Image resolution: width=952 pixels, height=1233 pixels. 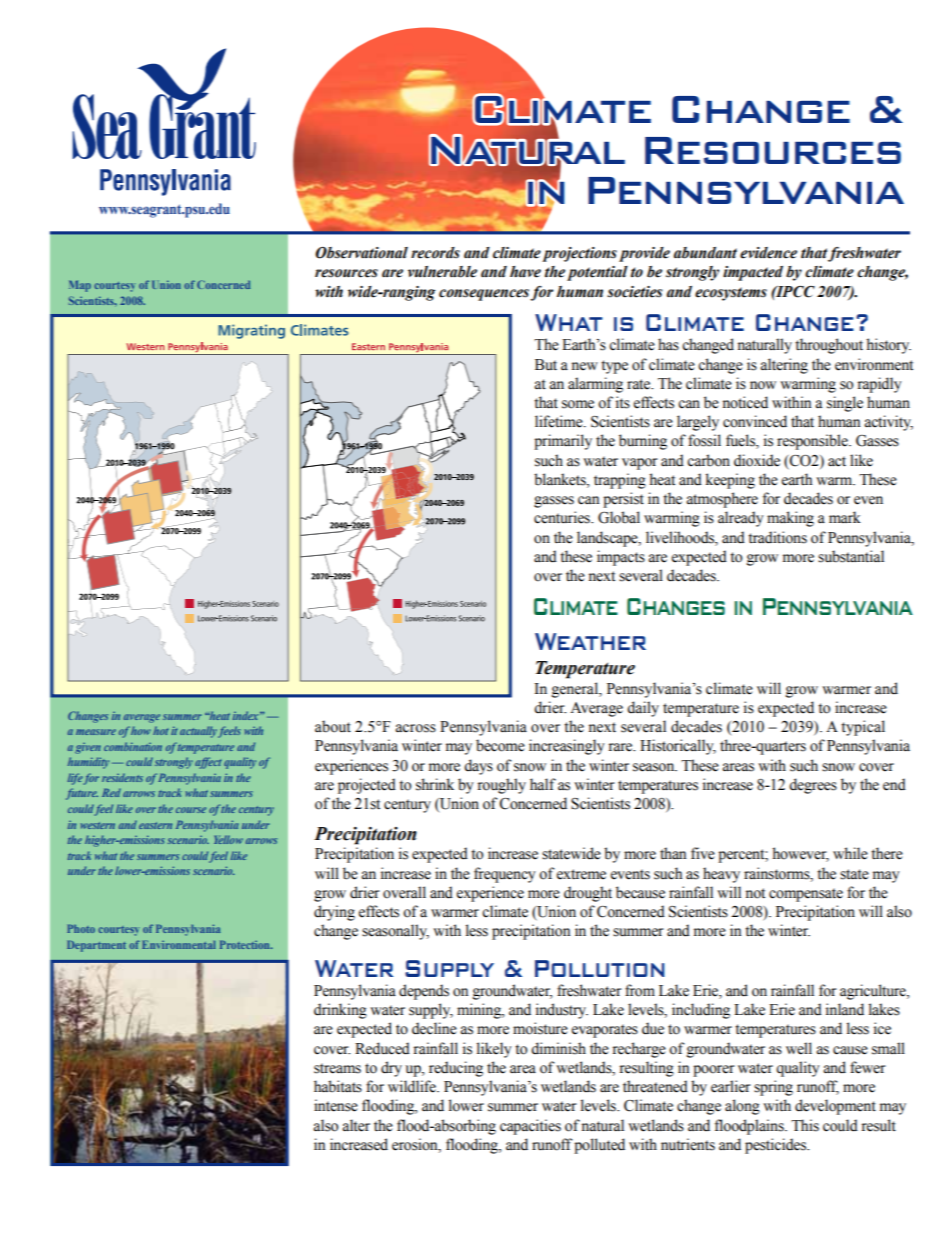 What do you see at coordinates (80, 286) in the image?
I see `Map` at bounding box center [80, 286].
